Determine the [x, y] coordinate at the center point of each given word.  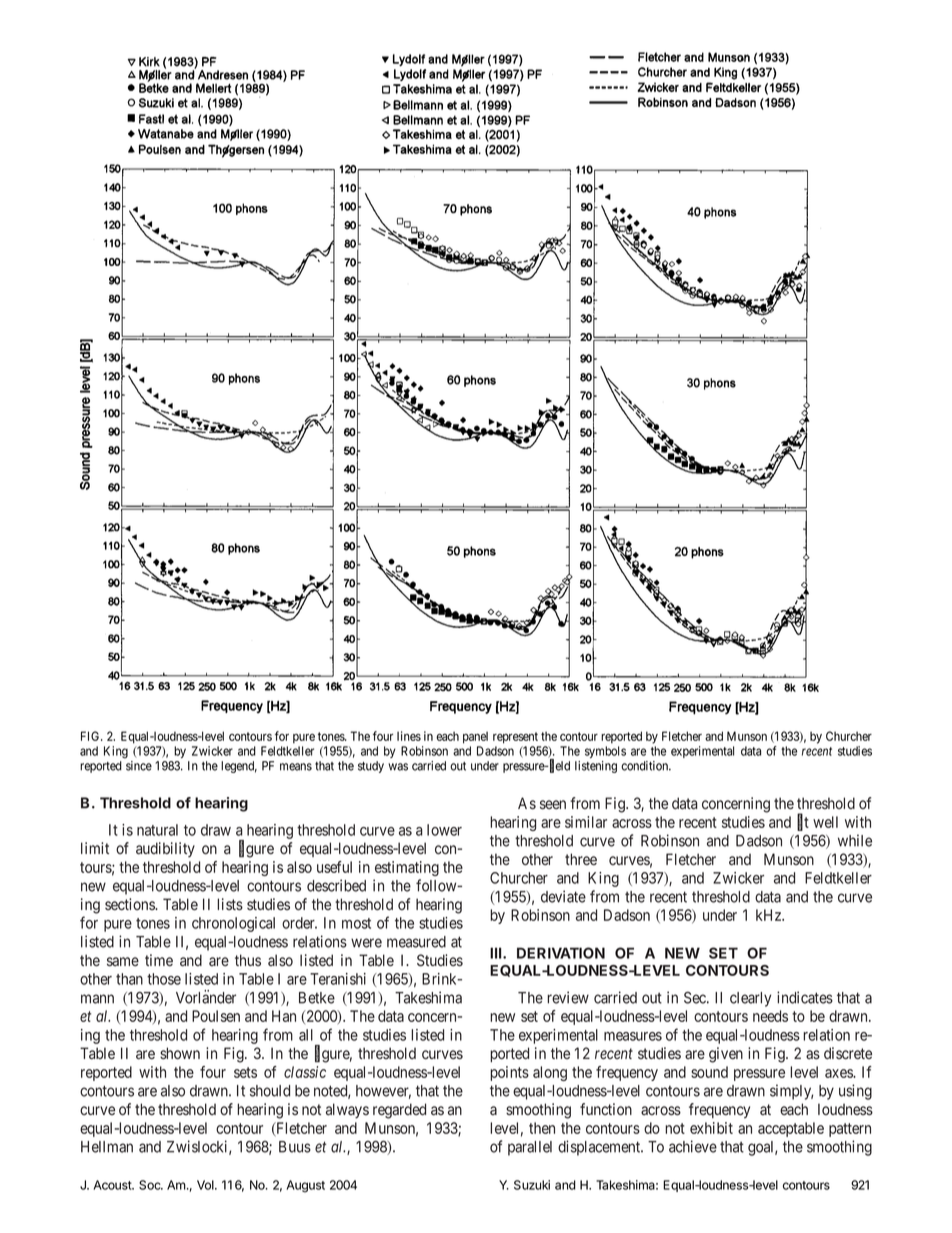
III [497, 953]
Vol [206, 1185]
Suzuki [532, 1185]
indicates [805, 997]
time [159, 960]
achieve [693, 1146]
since [139, 766]
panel [475, 738]
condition [646, 766]
